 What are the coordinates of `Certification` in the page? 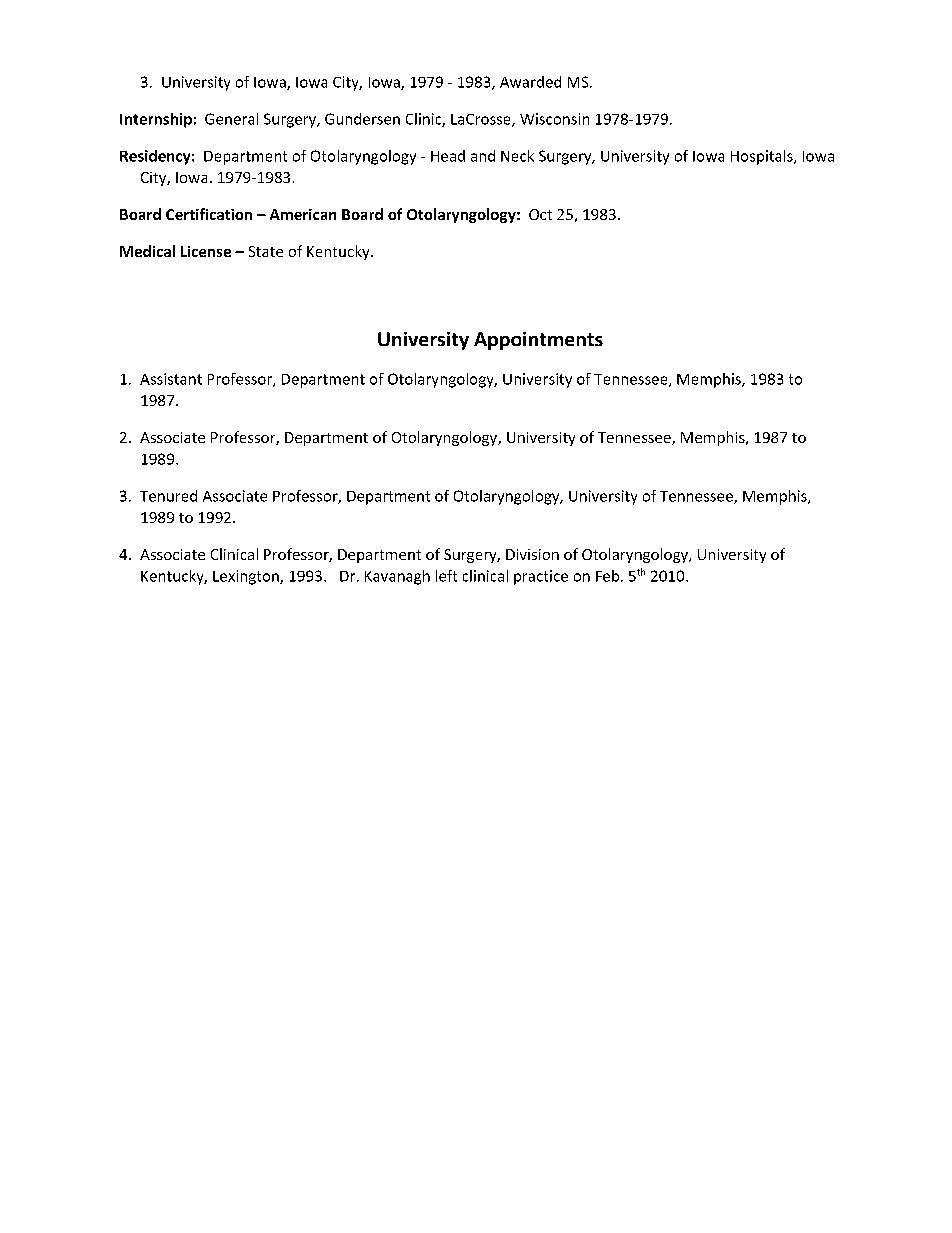 It's located at (209, 214).
